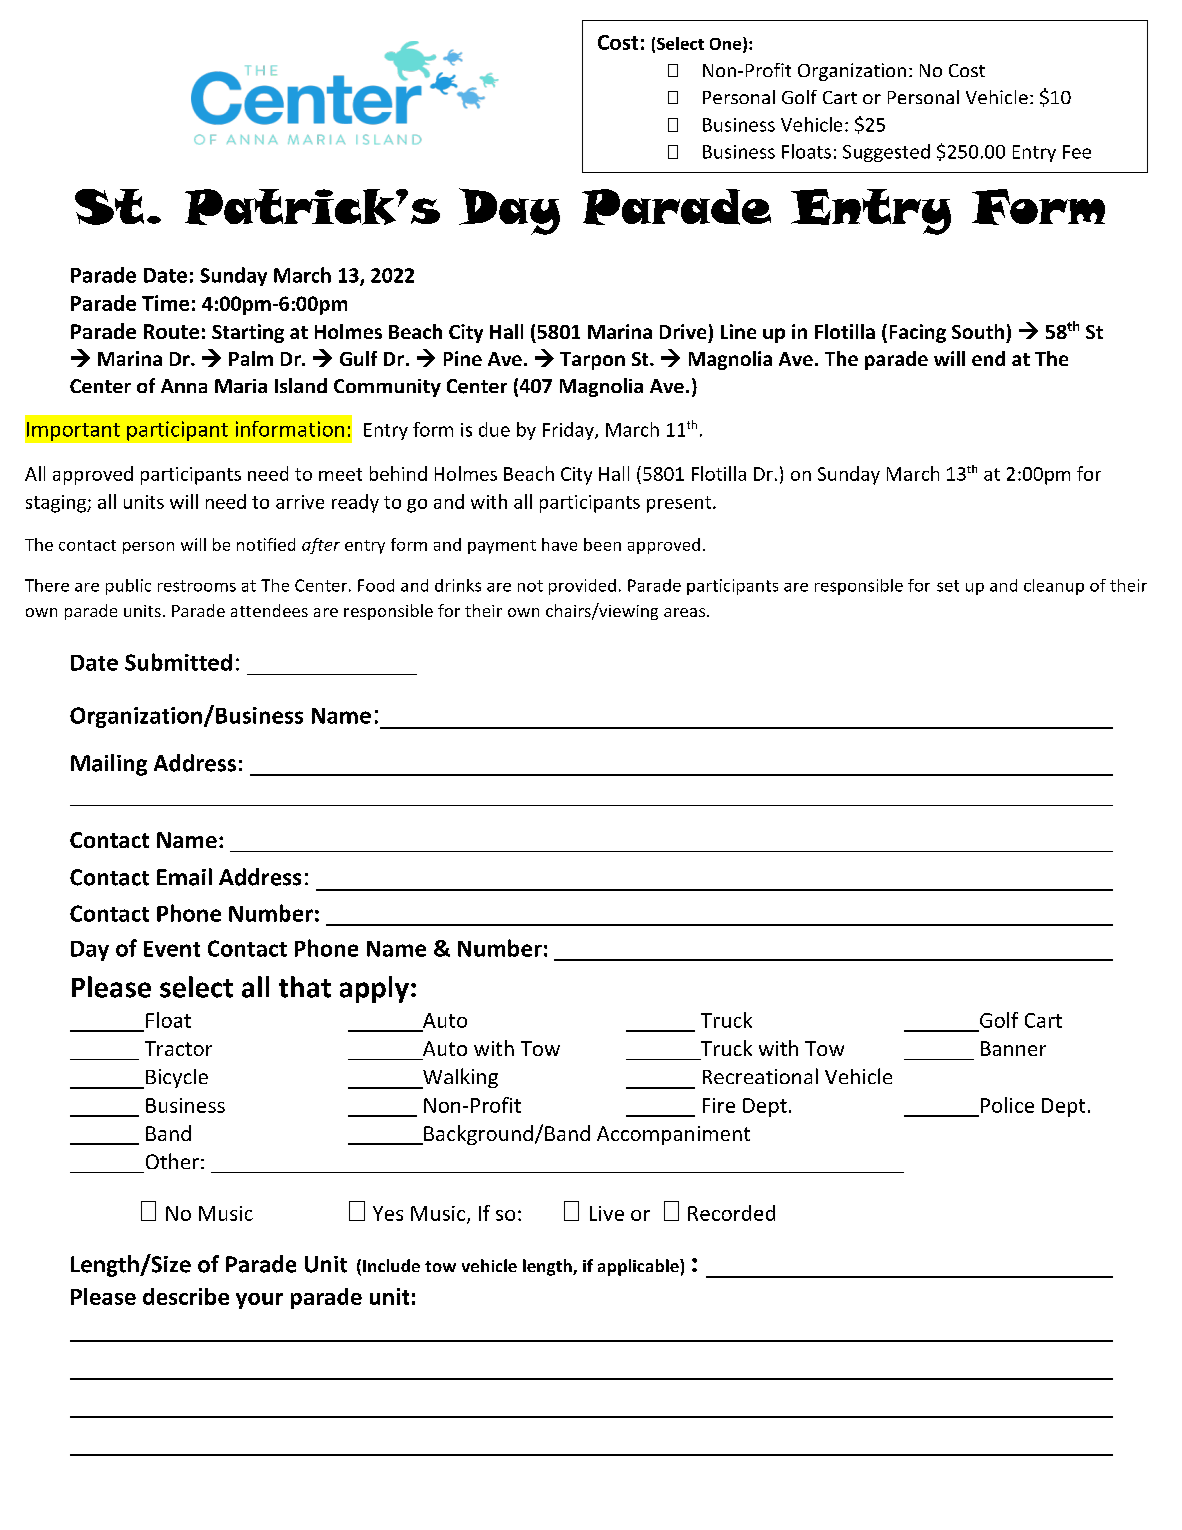  What do you see at coordinates (186, 1296) in the screenshot?
I see `describe` at bounding box center [186, 1296].
